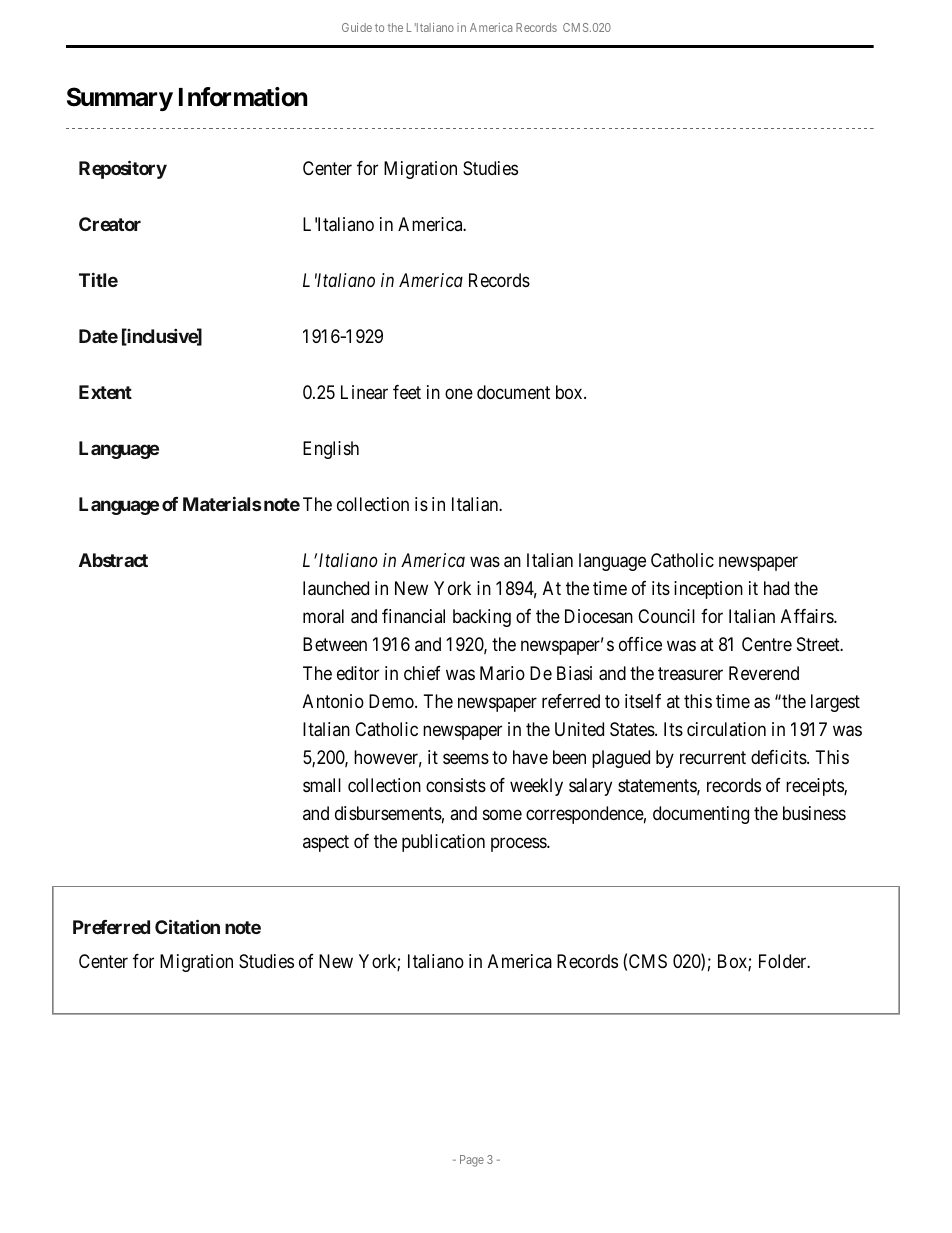  I want to click on feet, so click(407, 392).
